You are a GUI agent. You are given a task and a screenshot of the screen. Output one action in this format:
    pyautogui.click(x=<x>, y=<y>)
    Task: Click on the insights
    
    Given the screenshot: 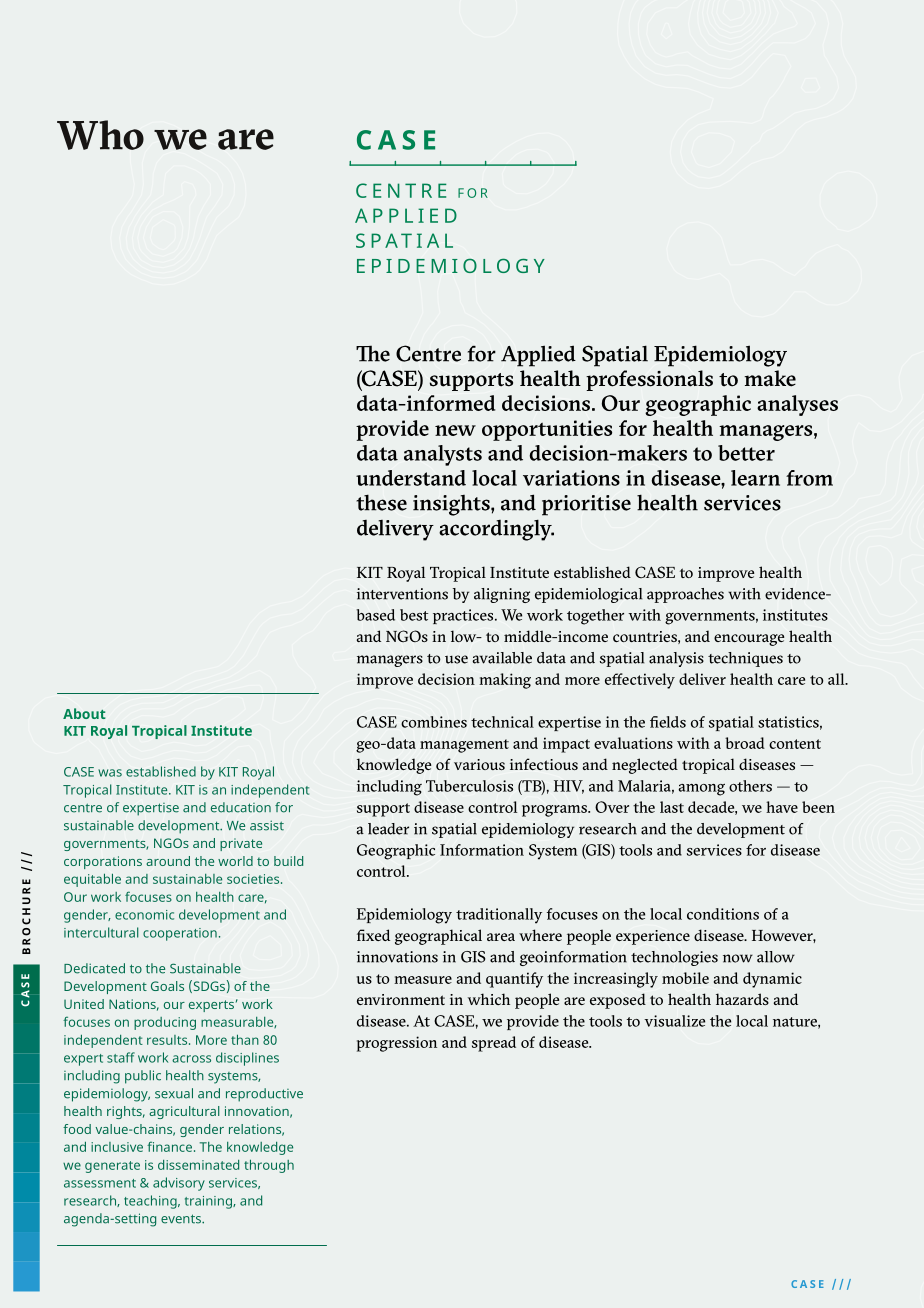 What is the action you would take?
    pyautogui.click(x=452, y=505)
